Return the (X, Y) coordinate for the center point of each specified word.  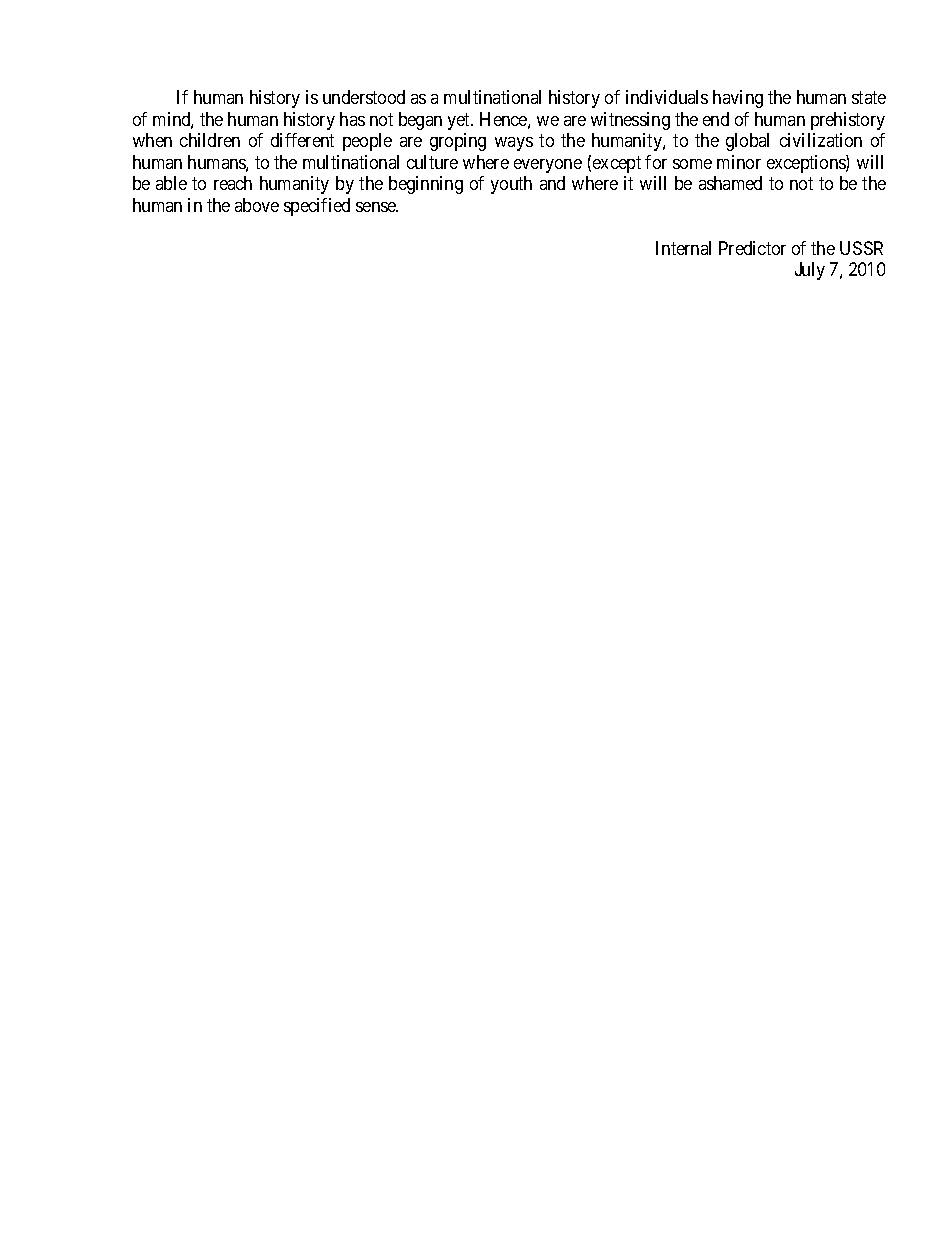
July (810, 271)
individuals (667, 97)
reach (233, 183)
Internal (683, 248)
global (747, 142)
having (738, 99)
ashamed (730, 183)
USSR (861, 248)
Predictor (752, 248)
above (257, 205)
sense (377, 207)
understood (364, 97)
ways (514, 144)
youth (511, 185)
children (210, 140)
